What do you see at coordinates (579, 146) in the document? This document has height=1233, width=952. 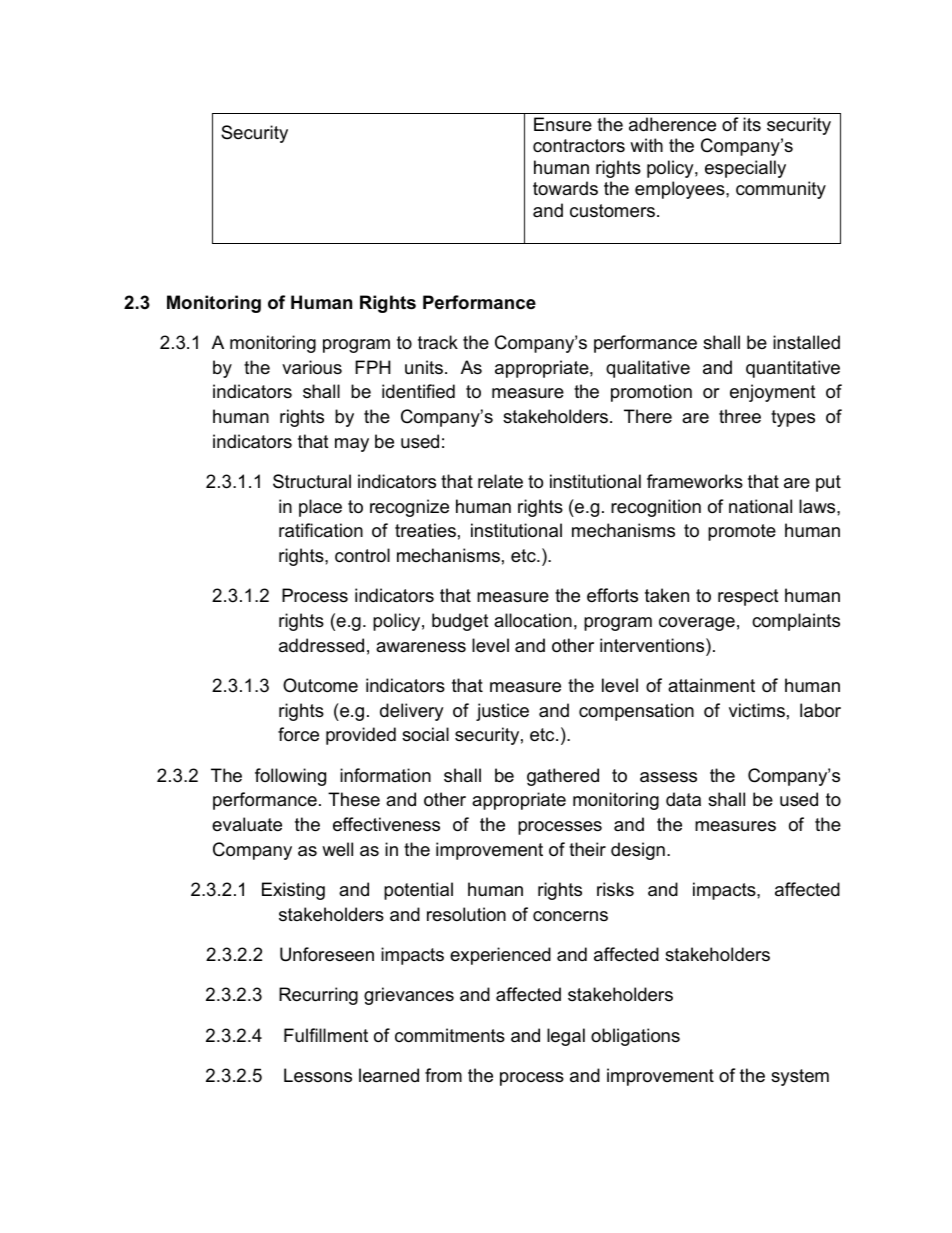 I see `contractors` at bounding box center [579, 146].
